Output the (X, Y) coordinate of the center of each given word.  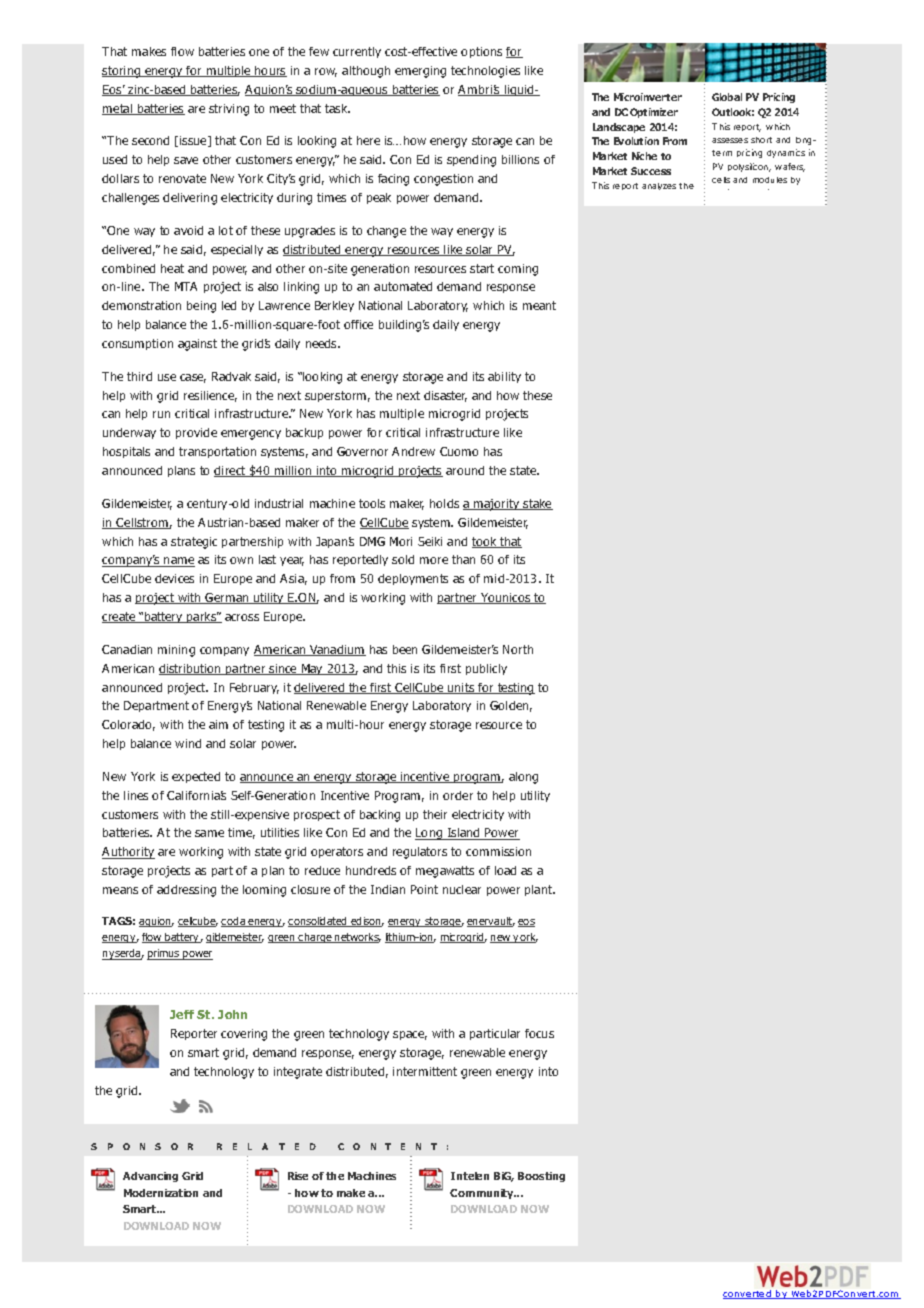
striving (229, 110)
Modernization (161, 1193)
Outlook (733, 112)
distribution (191, 669)
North (518, 649)
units (461, 688)
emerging (420, 72)
